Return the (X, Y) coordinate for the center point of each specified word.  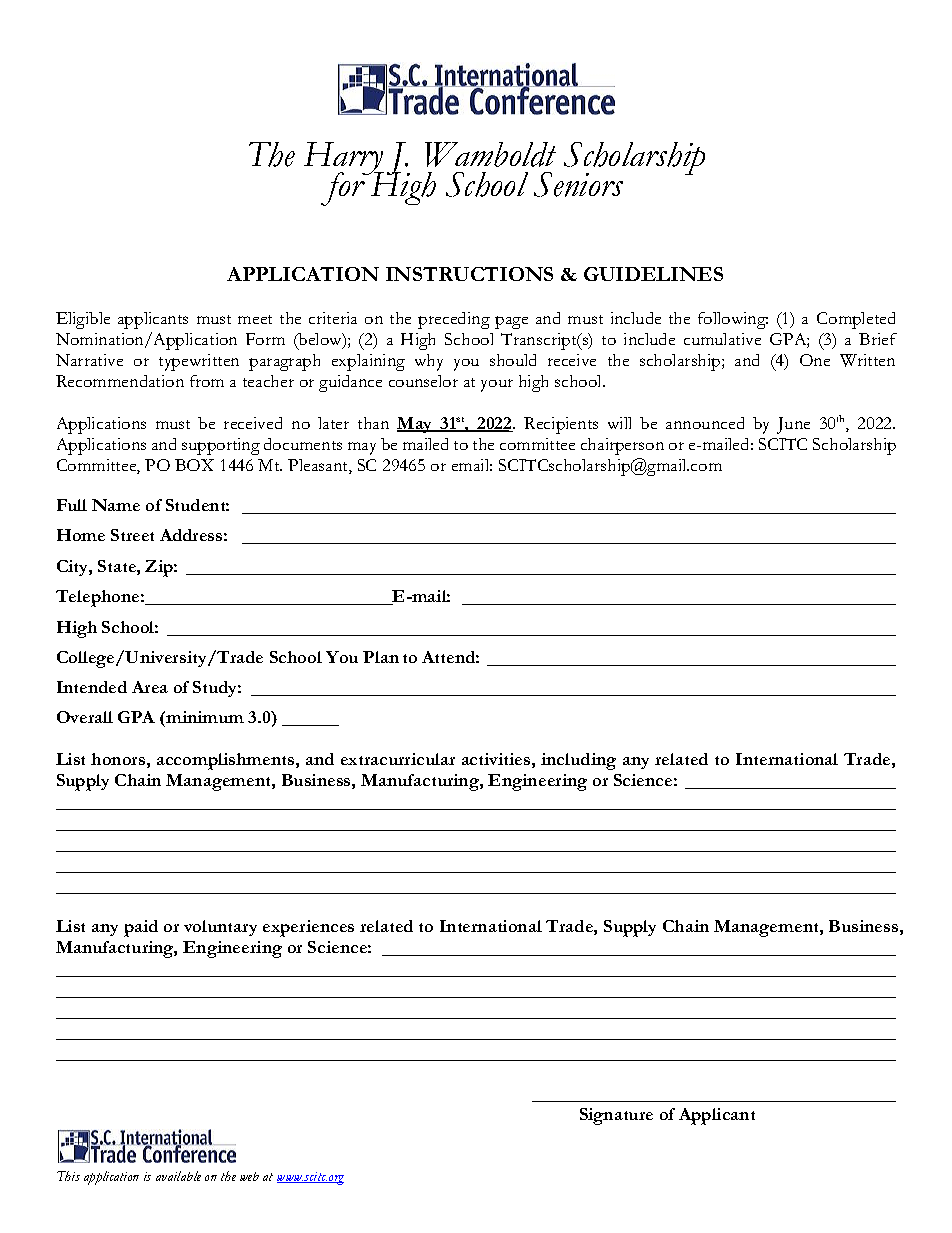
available (178, 1176)
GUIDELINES (653, 274)
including (578, 761)
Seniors (578, 184)
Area (150, 687)
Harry (344, 160)
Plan (381, 657)
